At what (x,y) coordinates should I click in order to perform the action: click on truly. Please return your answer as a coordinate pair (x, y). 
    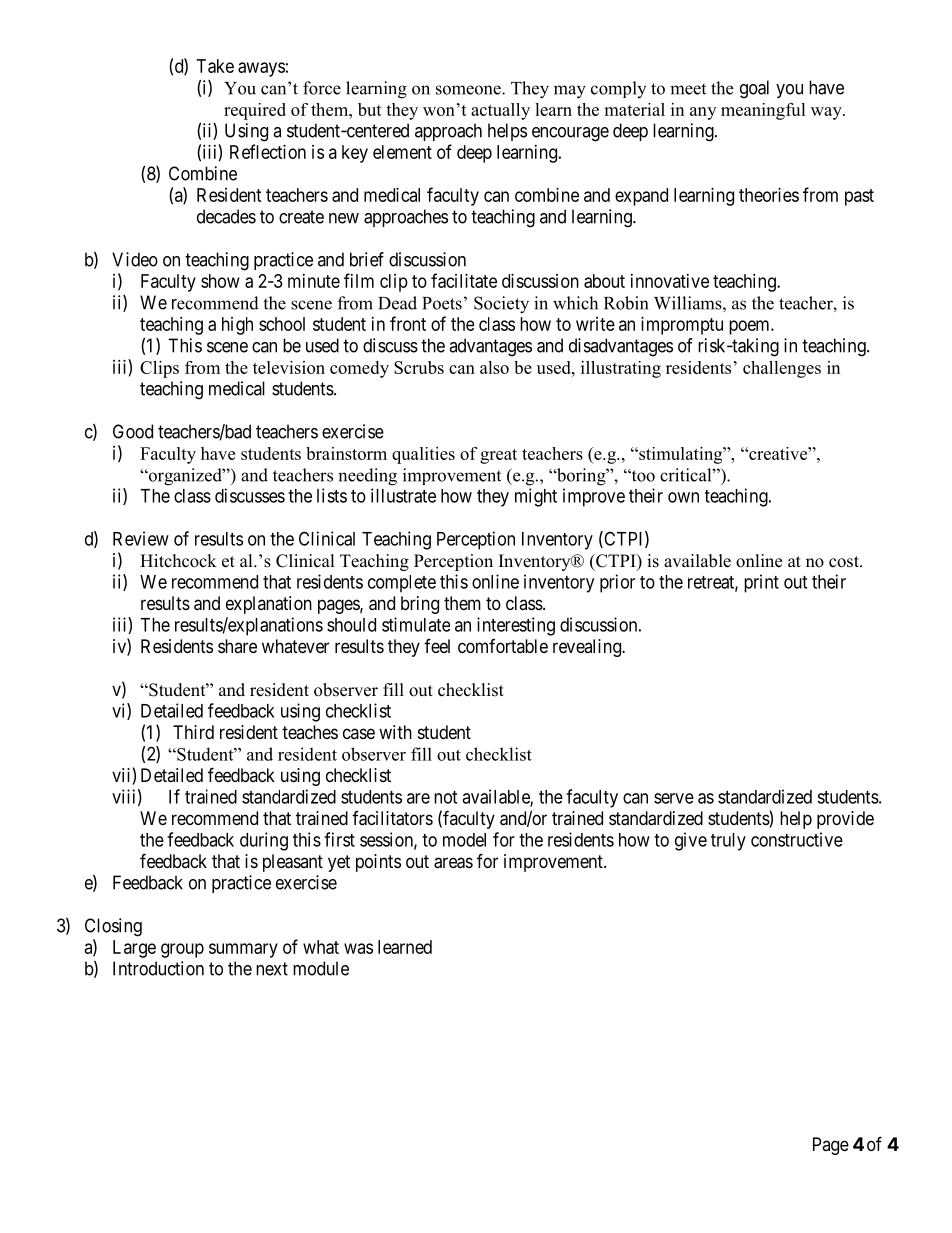
    Looking at the image, I should click on (728, 842).
